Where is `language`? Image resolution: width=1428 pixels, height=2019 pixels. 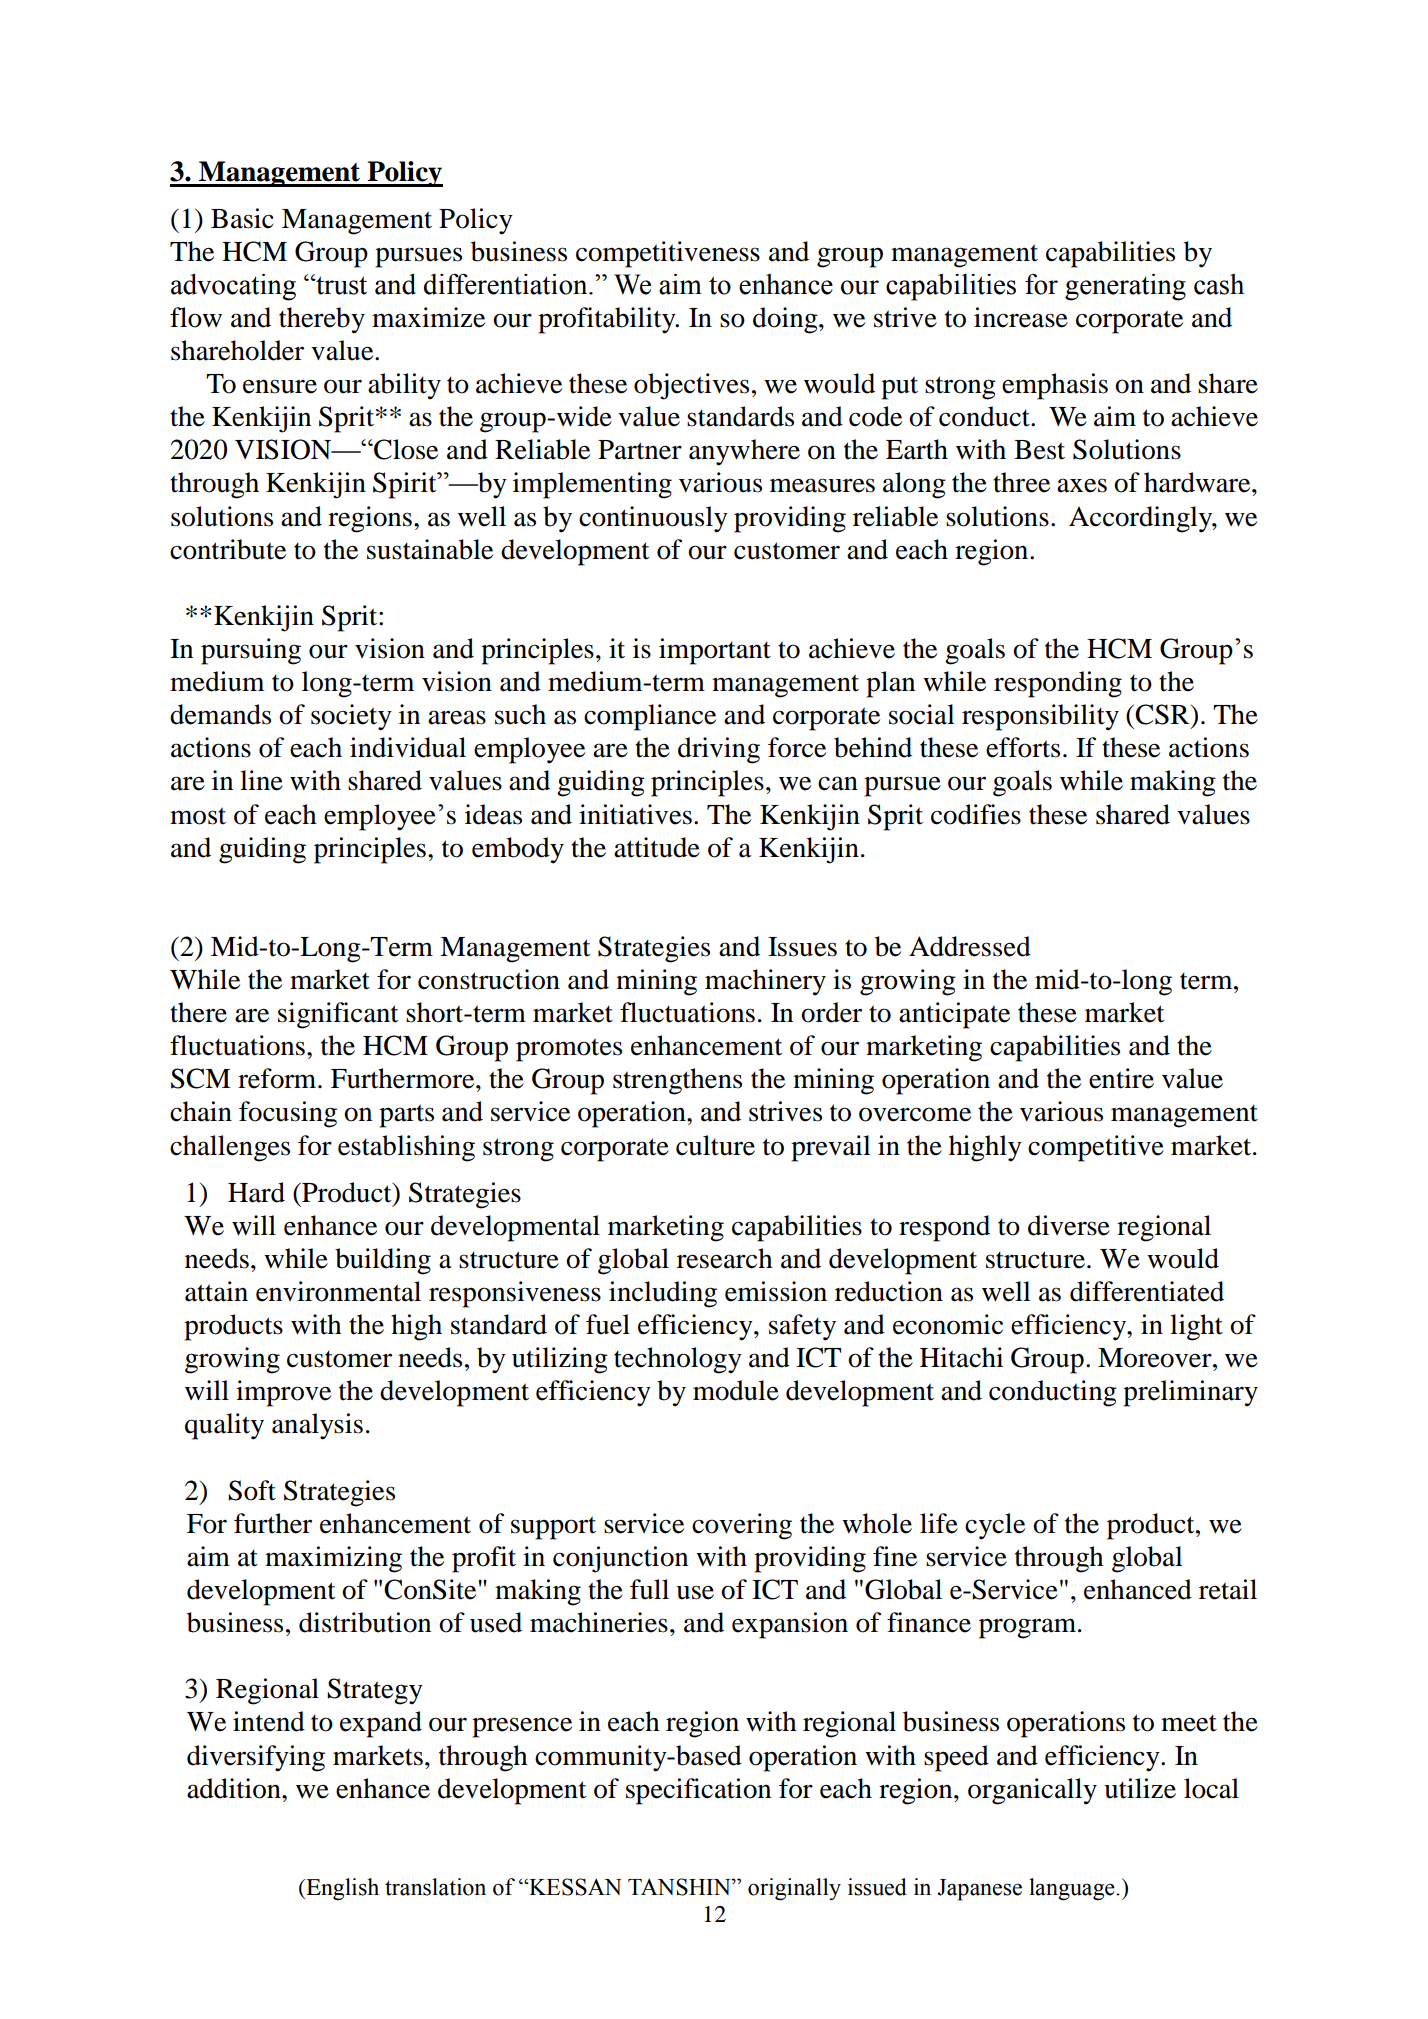 language is located at coordinates (1073, 1889).
